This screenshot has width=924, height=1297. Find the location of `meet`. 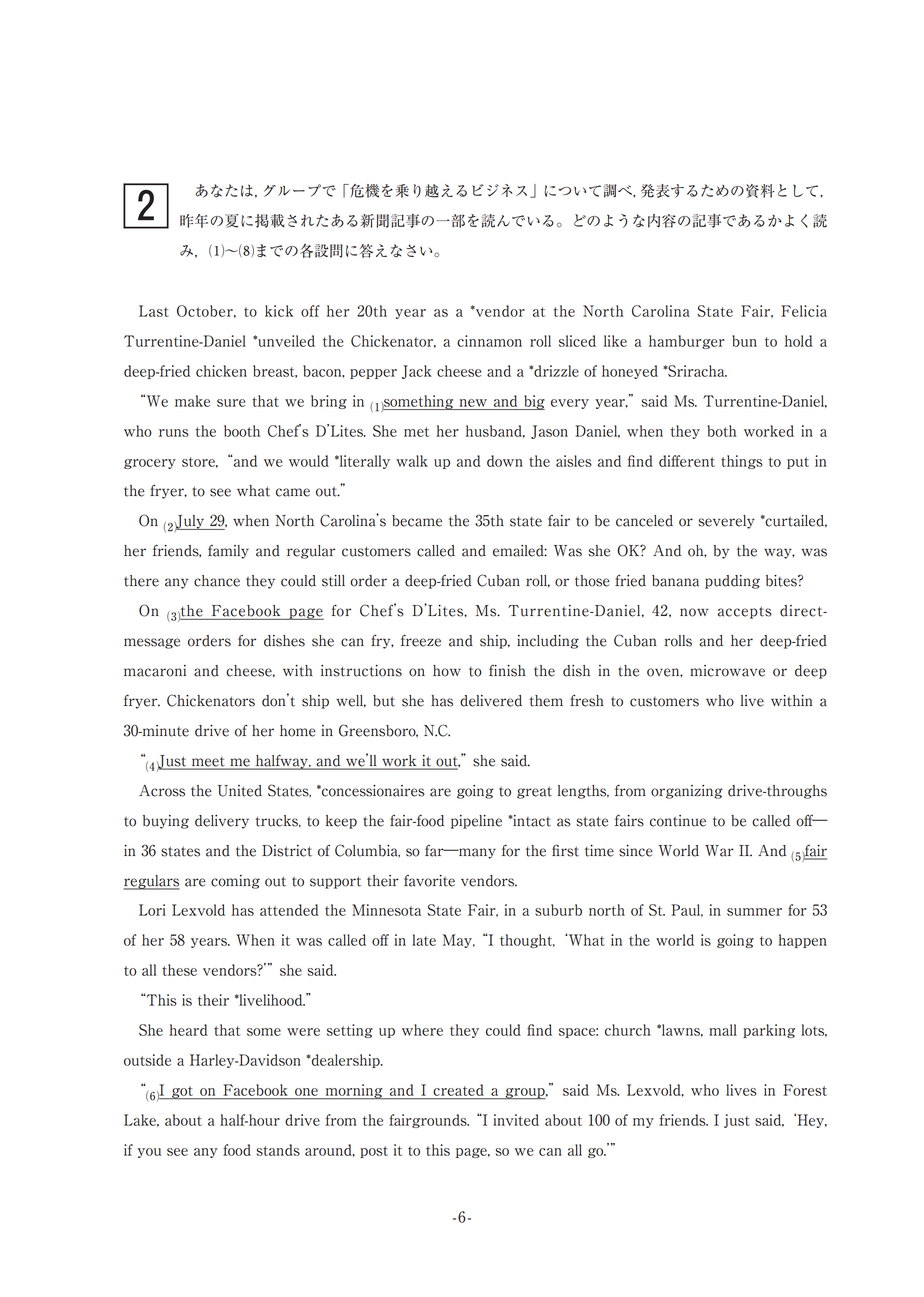

meet is located at coordinates (208, 763).
